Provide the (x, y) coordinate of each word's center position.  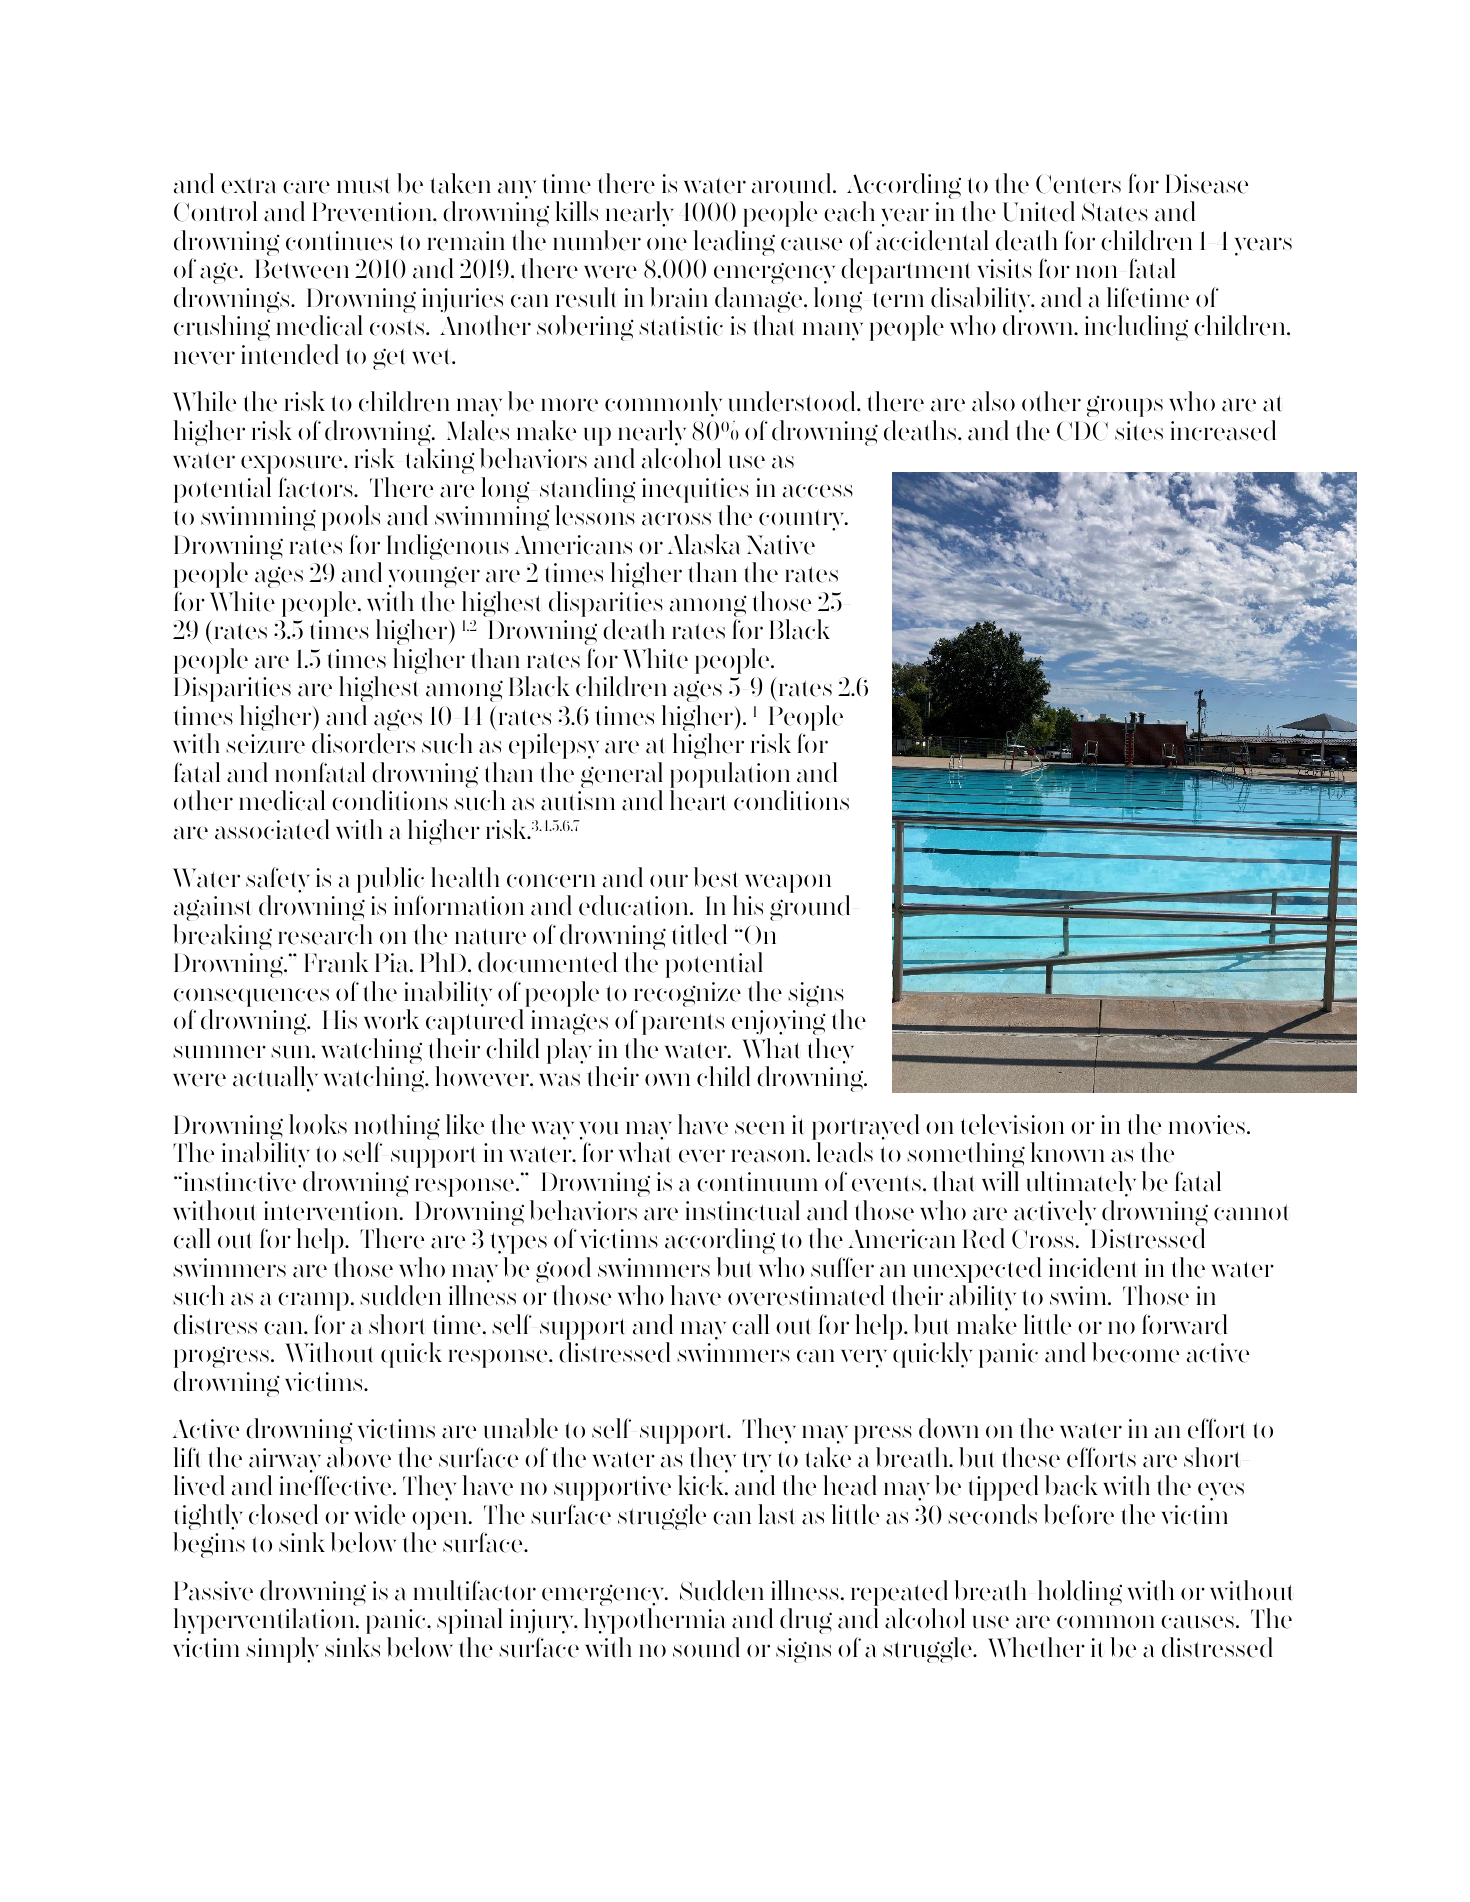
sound (706, 1647)
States (1115, 212)
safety (278, 881)
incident (1092, 1267)
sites (1139, 431)
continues (339, 241)
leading (734, 243)
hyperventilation (265, 1621)
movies (1207, 1125)
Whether (1036, 1647)
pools (351, 518)
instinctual (743, 1210)
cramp (313, 1301)
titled (699, 934)
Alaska (704, 544)
